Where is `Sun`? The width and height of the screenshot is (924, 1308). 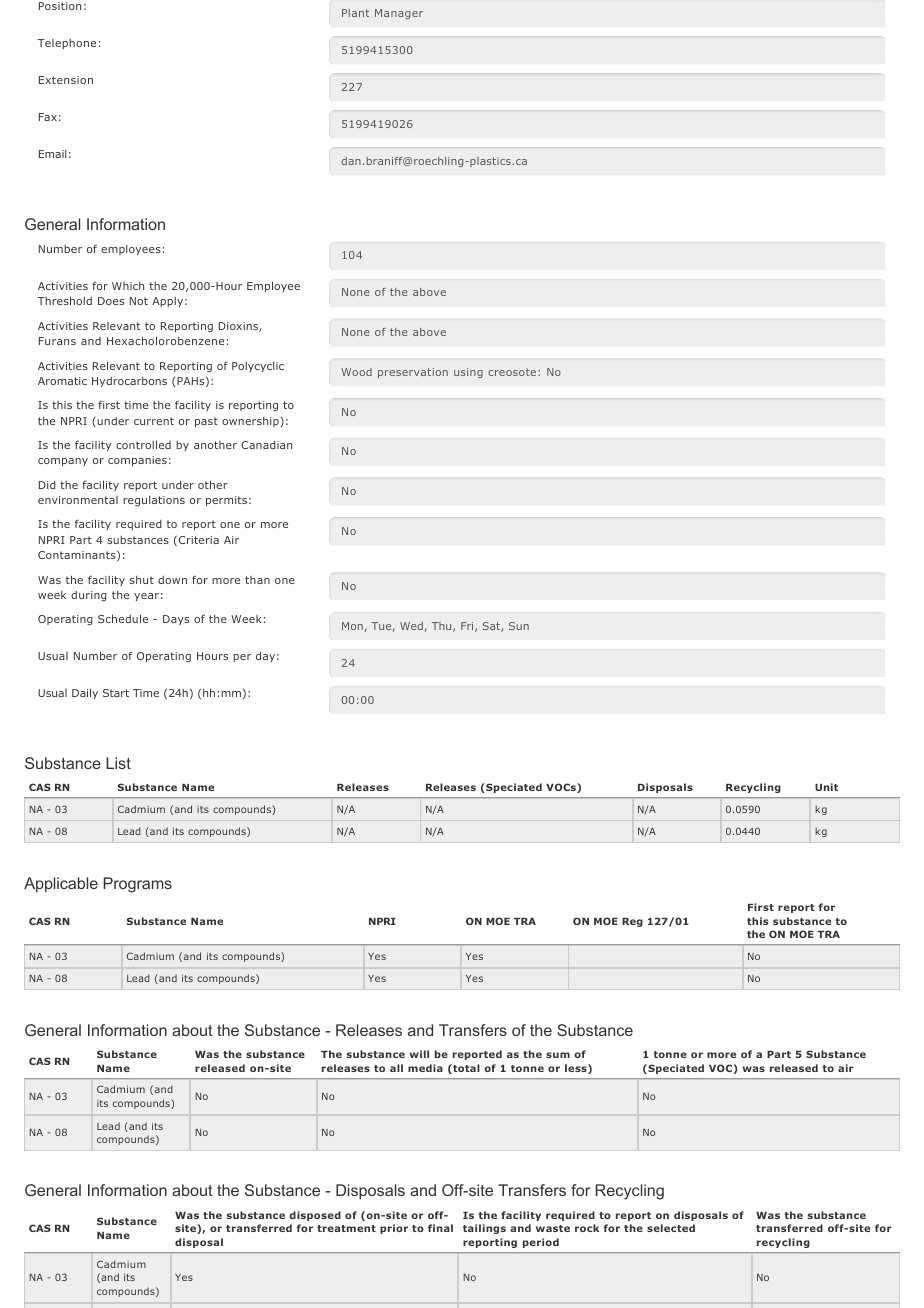
Sun is located at coordinates (519, 626).
